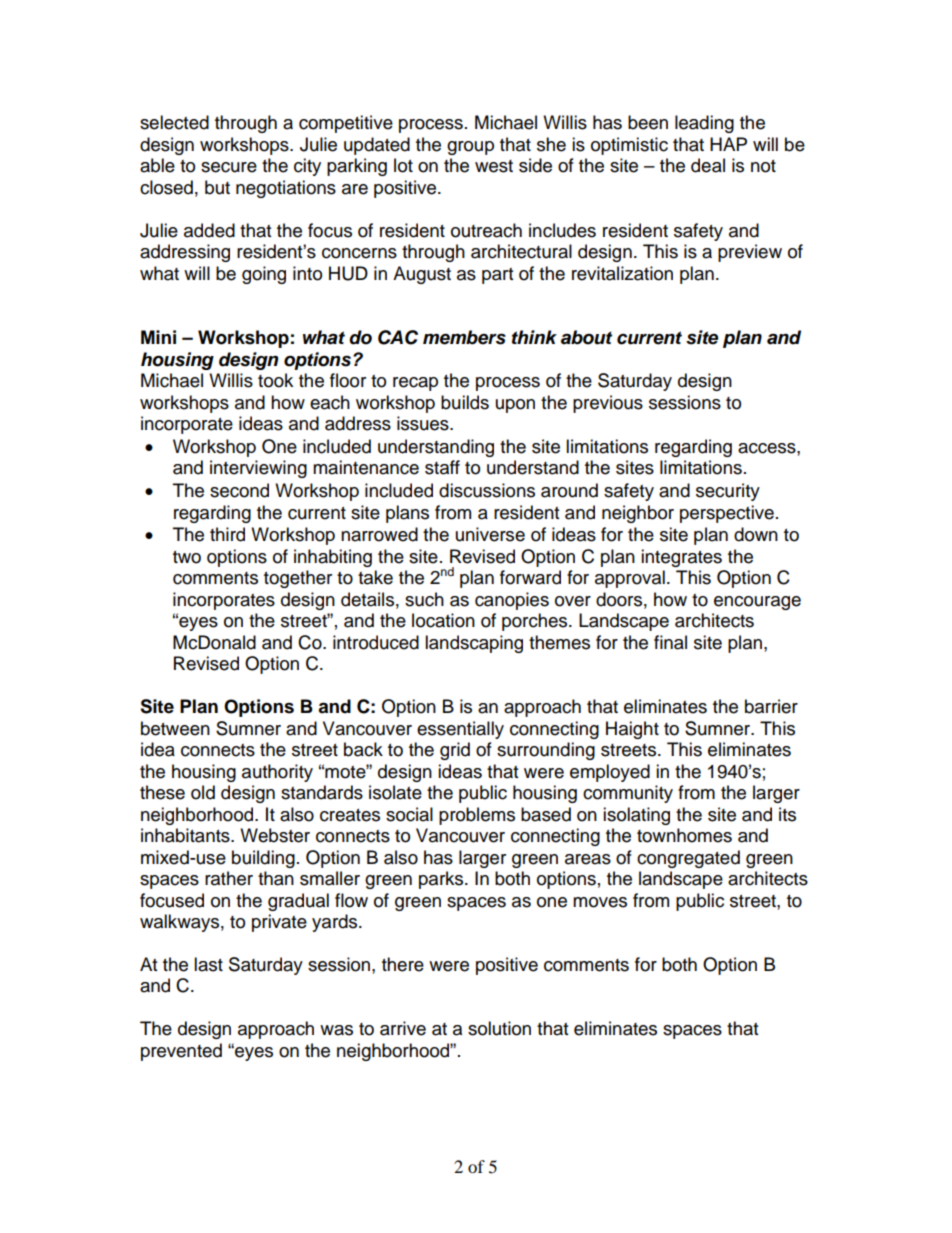  What do you see at coordinates (681, 558) in the screenshot?
I see `integrates` at bounding box center [681, 558].
